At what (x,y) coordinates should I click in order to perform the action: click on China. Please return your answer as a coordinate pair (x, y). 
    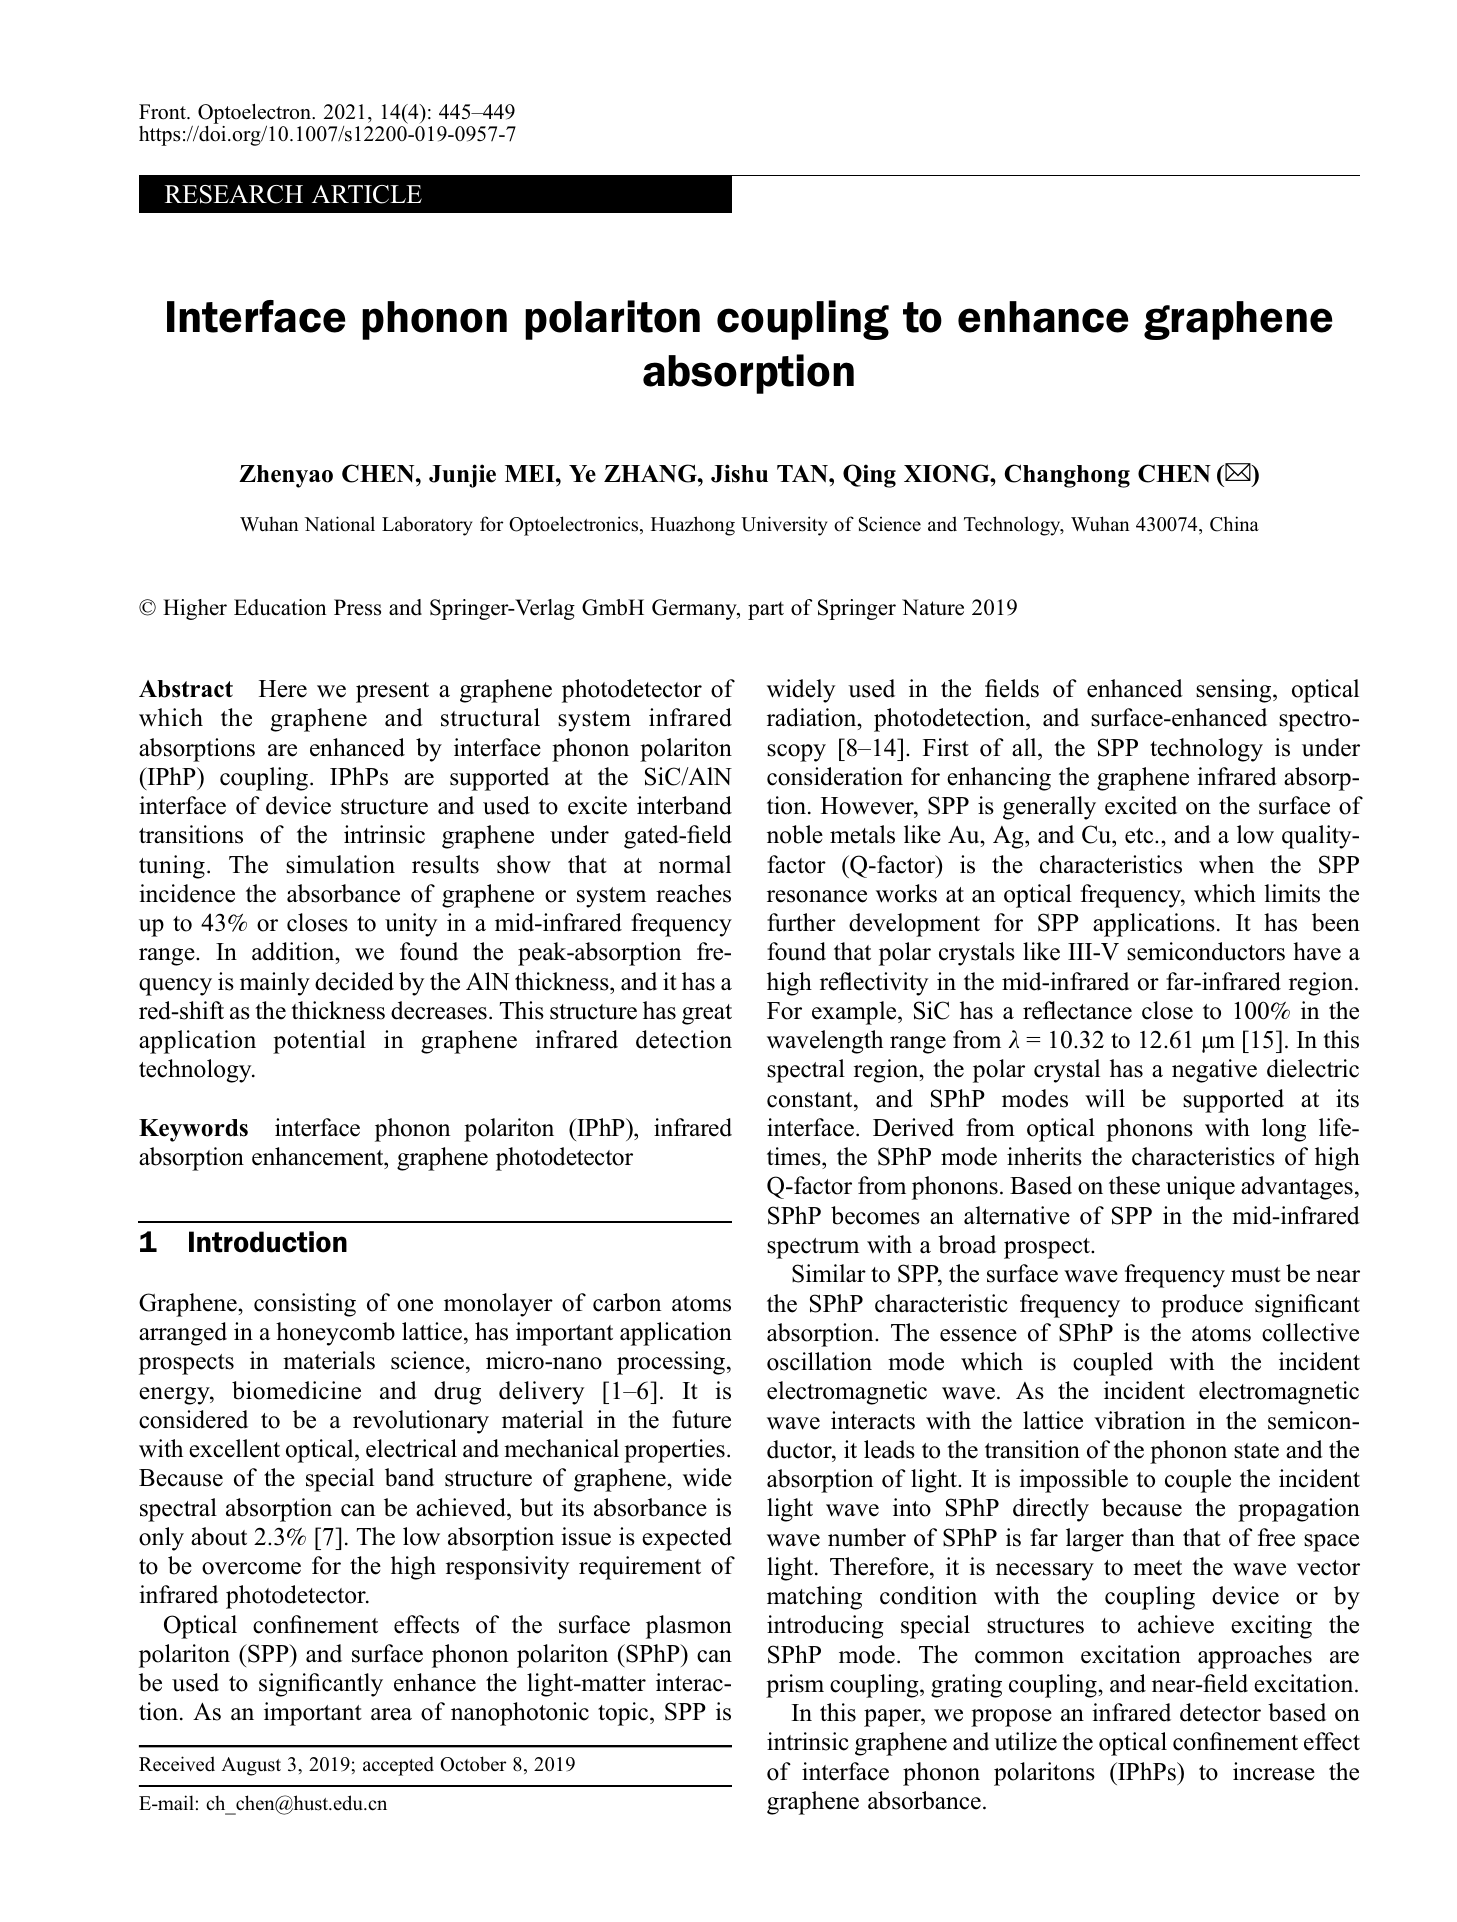
    Looking at the image, I should click on (1234, 524).
